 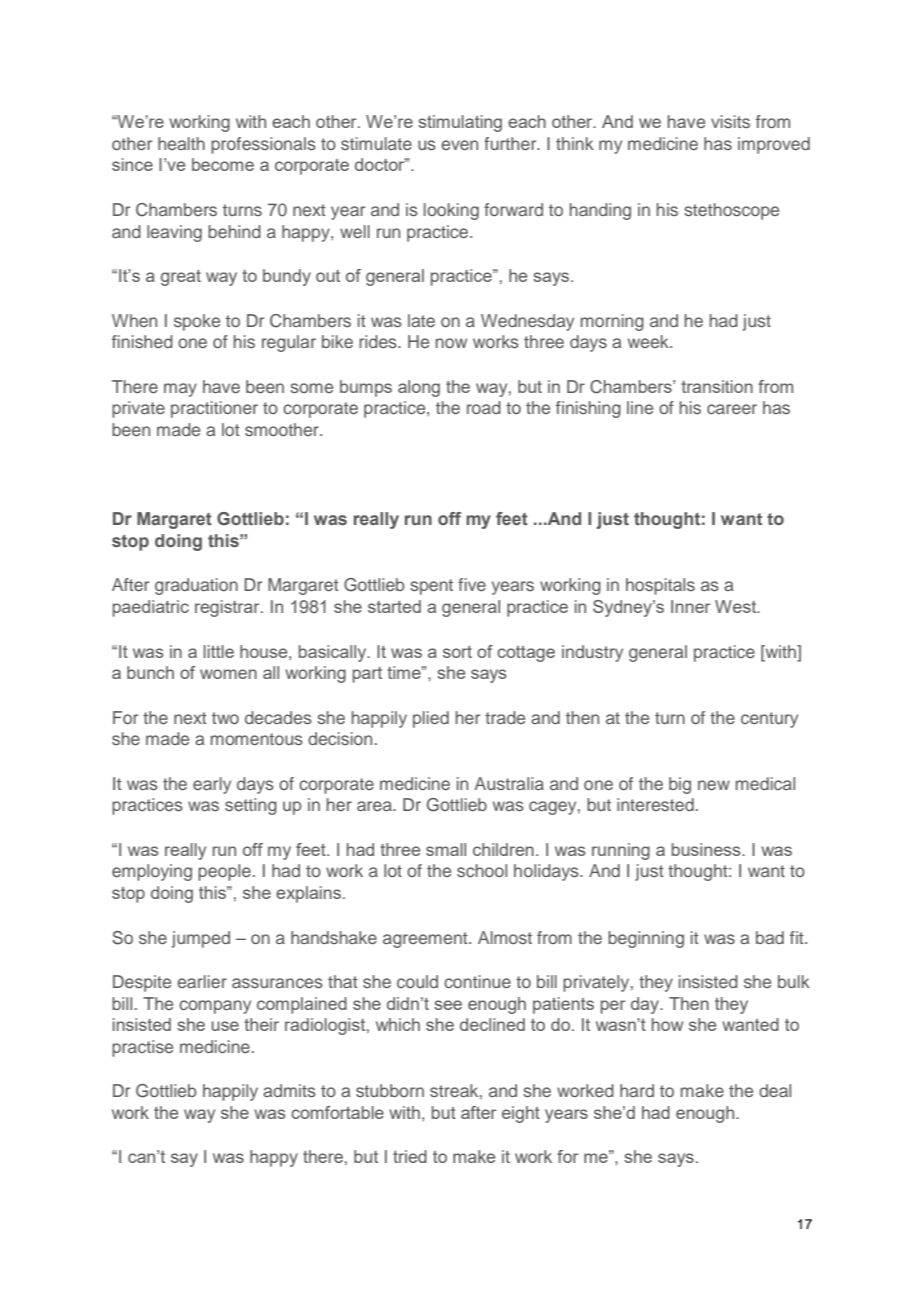 I want to click on early, so click(x=212, y=785).
